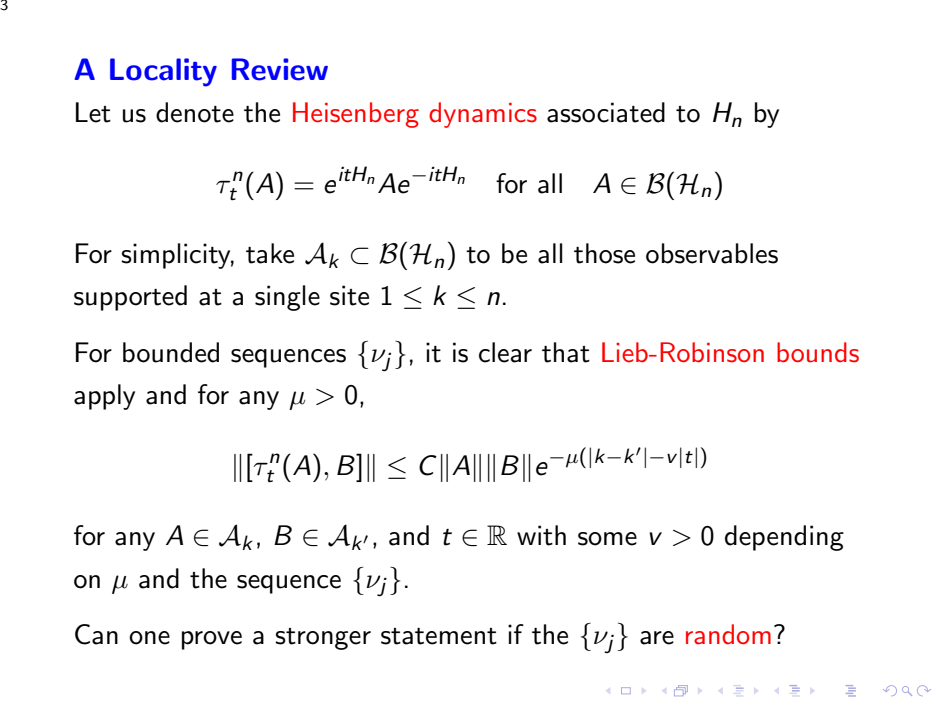 This image has width=940, height=705. Describe the element at coordinates (483, 115) in the image. I see `dynamics` at that location.
